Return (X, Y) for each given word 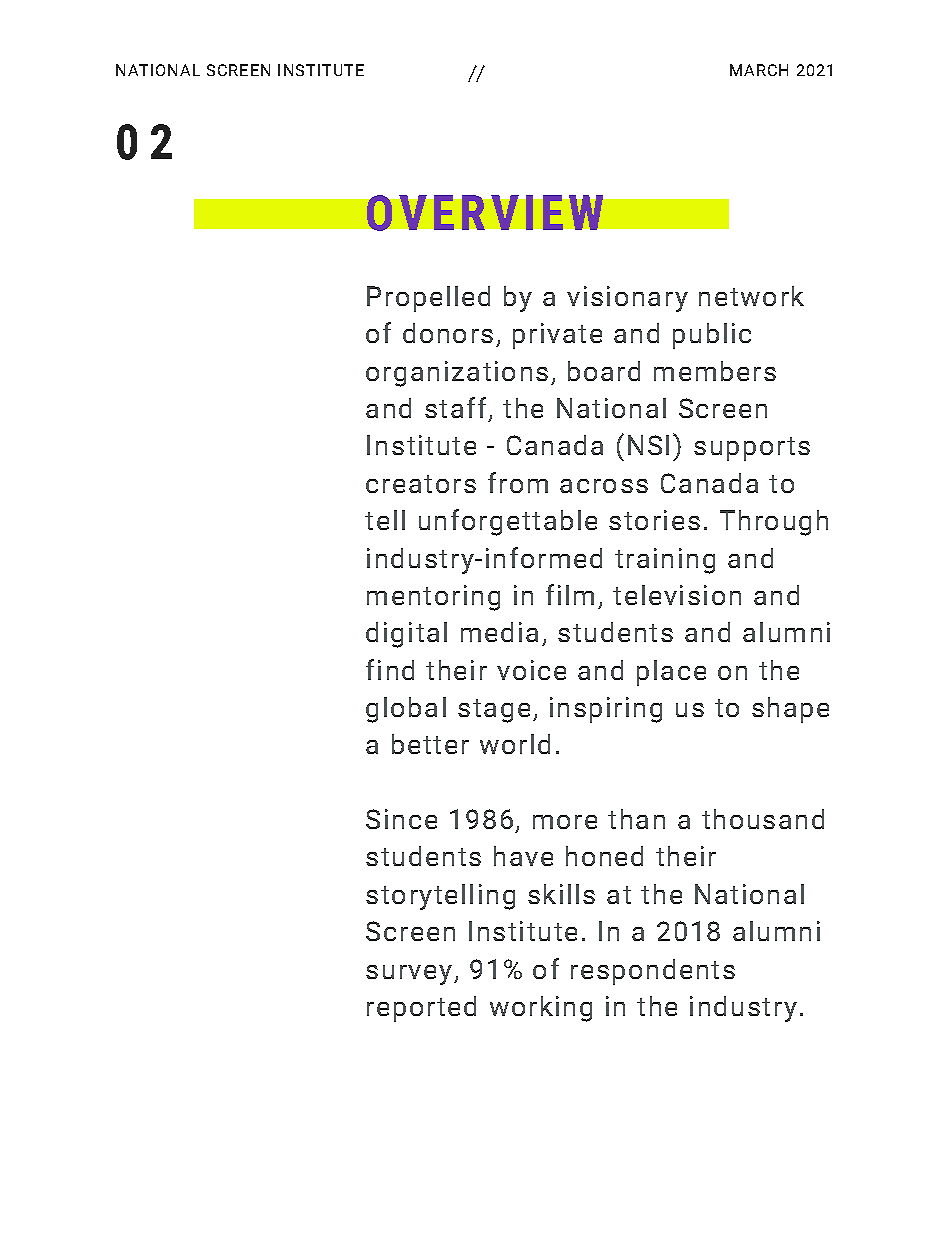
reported (421, 1009)
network (751, 296)
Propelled (428, 299)
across (604, 486)
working (541, 1009)
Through (774, 523)
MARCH (759, 70)
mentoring (433, 598)
